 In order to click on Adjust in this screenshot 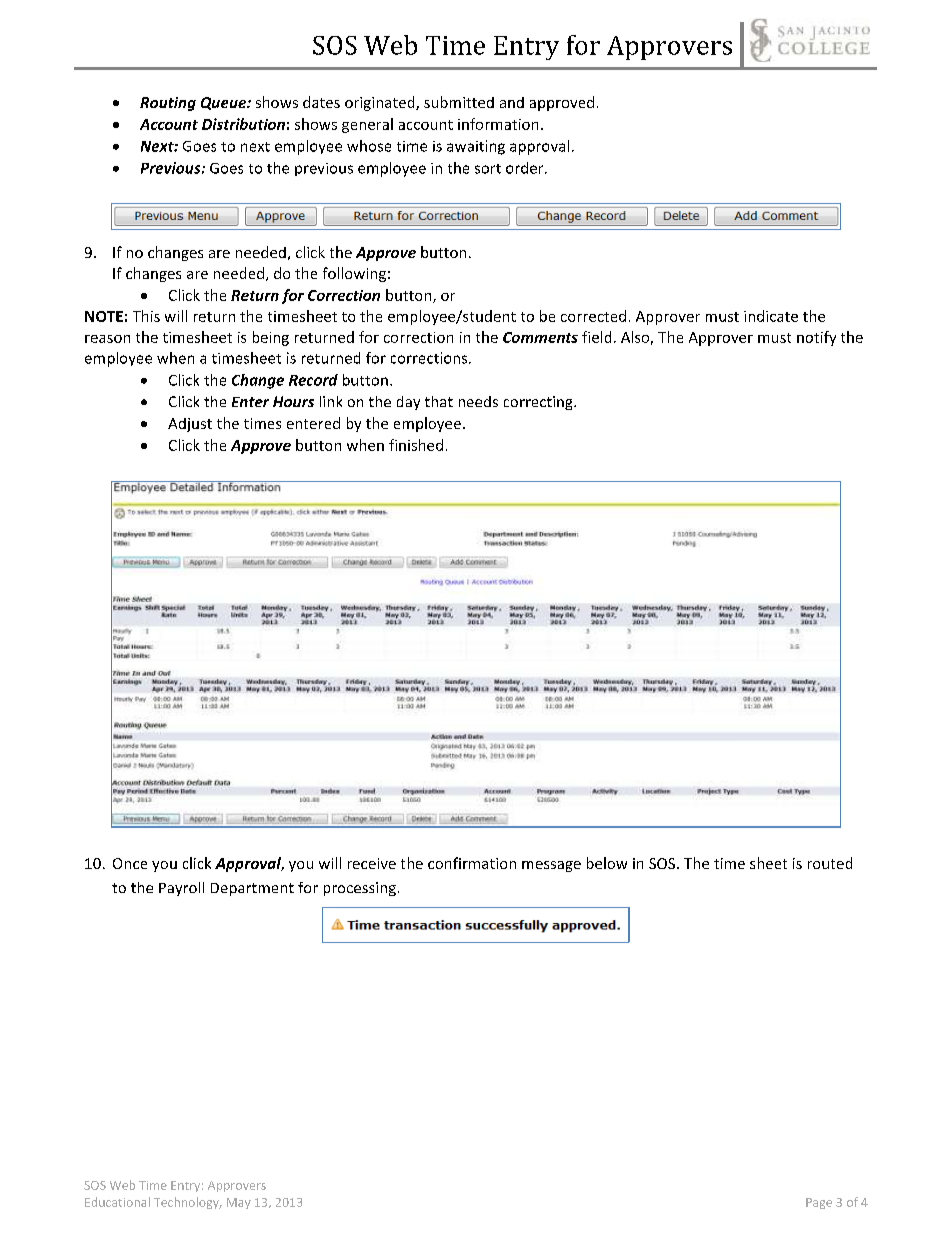, I will do `click(190, 425)`.
